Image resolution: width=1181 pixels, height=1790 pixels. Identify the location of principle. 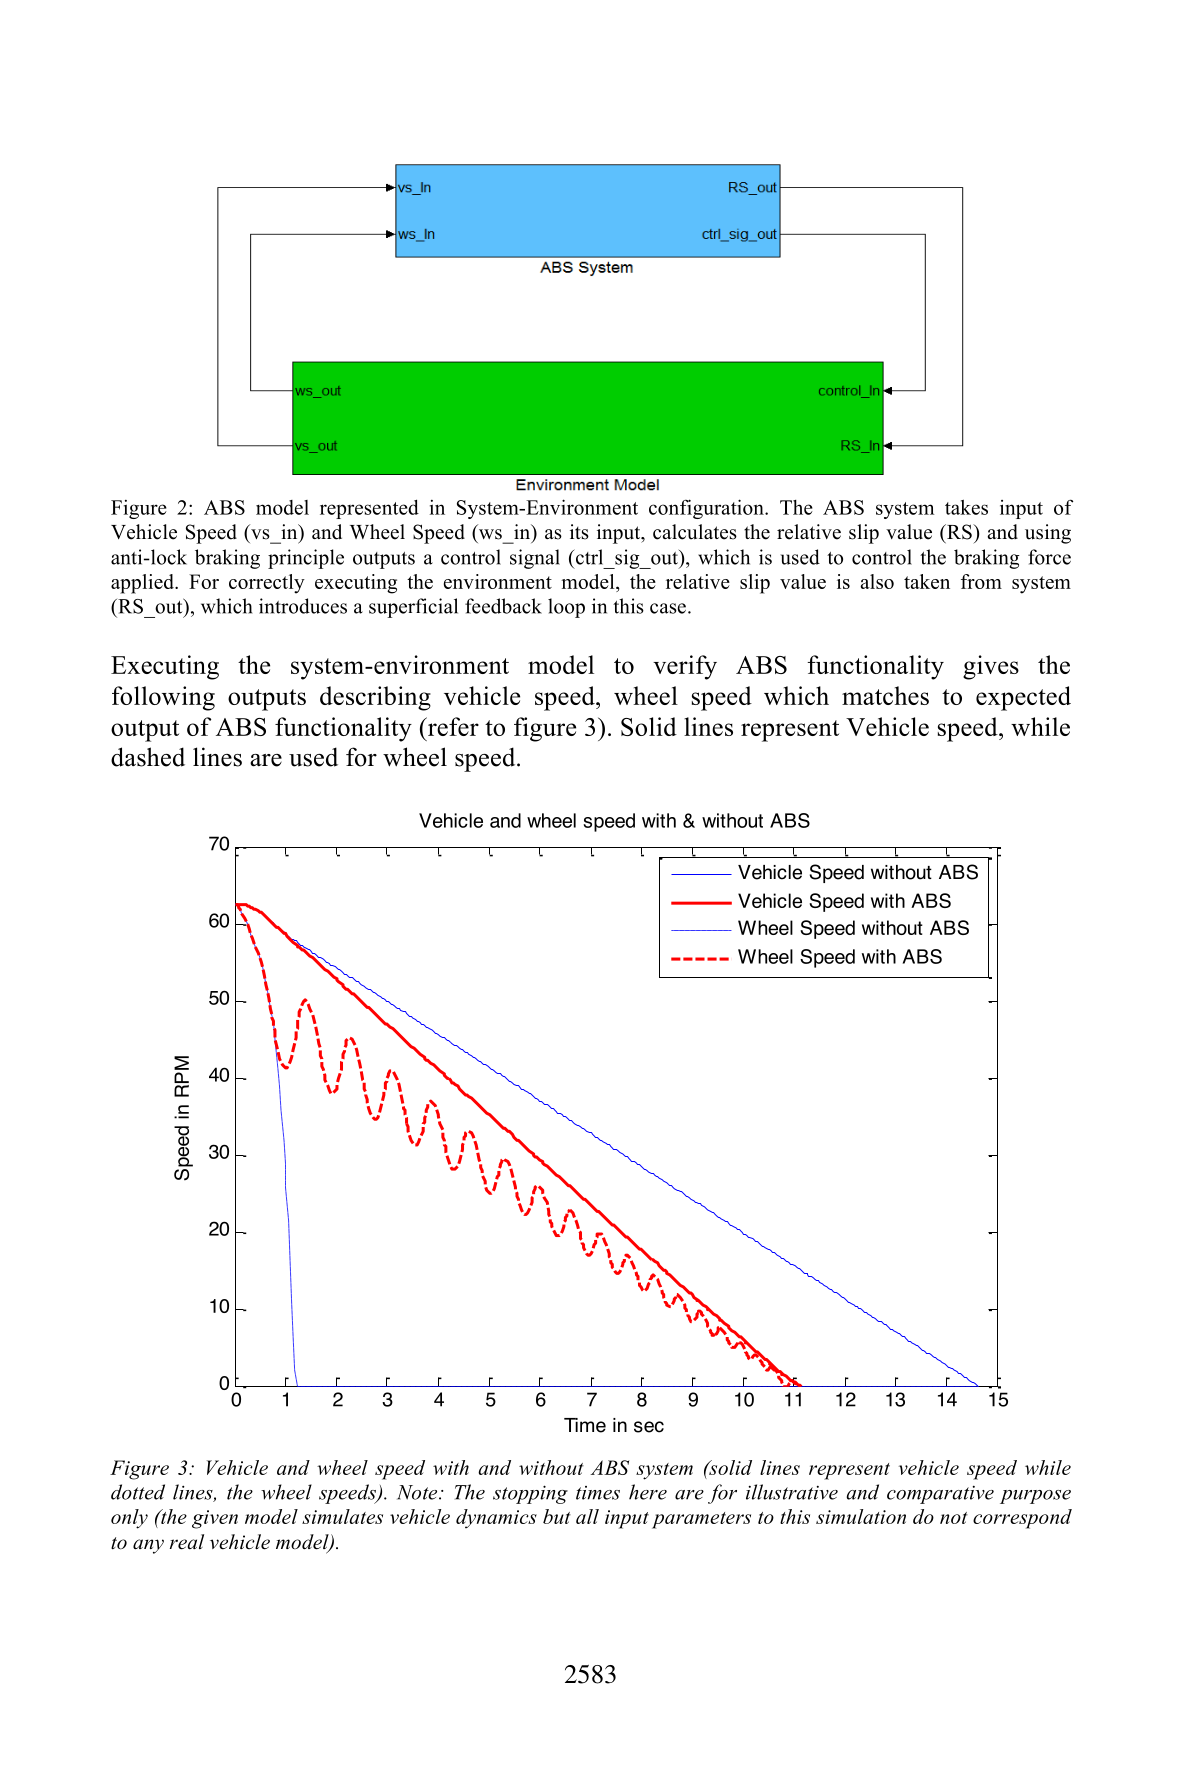
(306, 559).
